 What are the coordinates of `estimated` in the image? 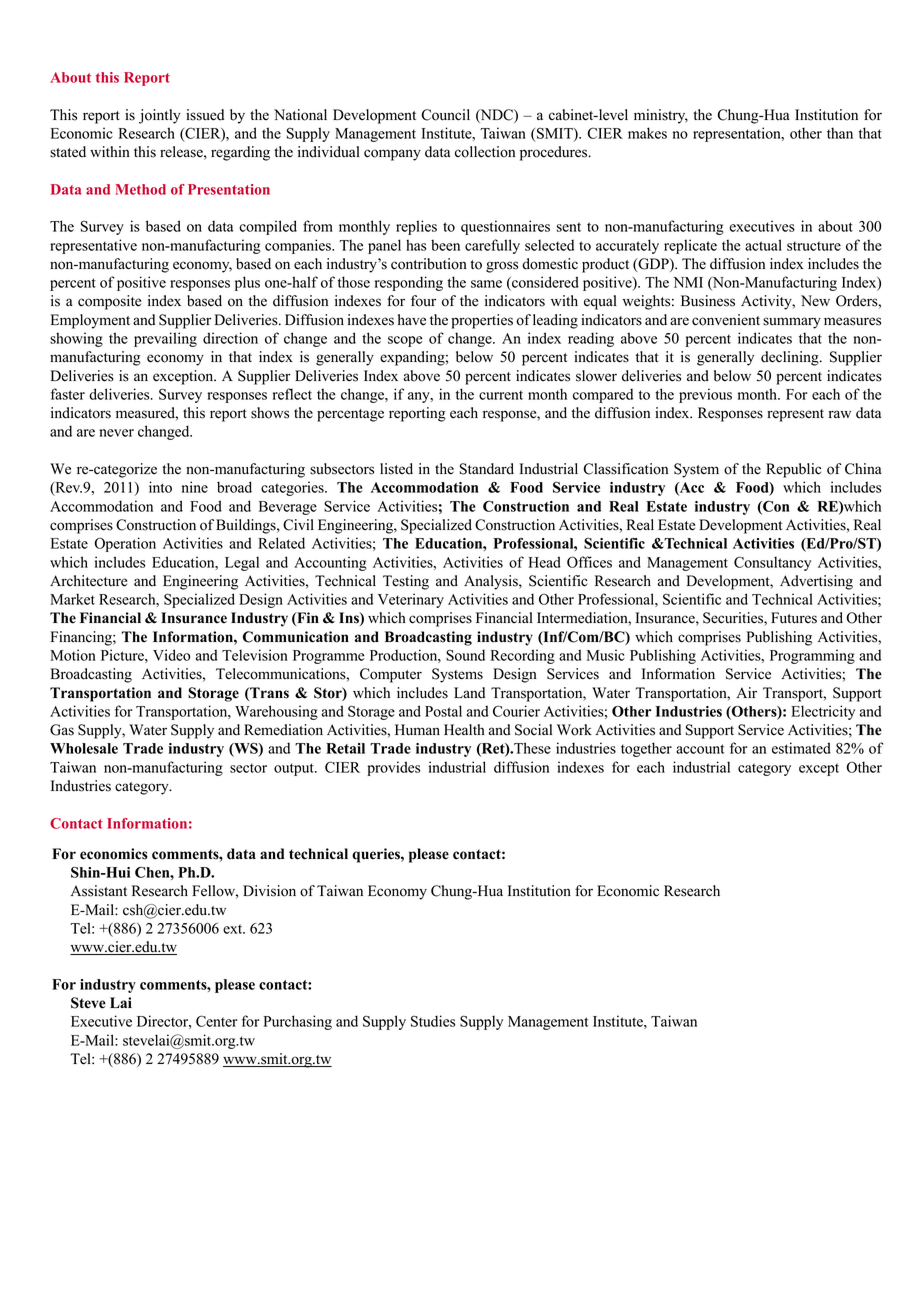 It's located at (801, 748).
